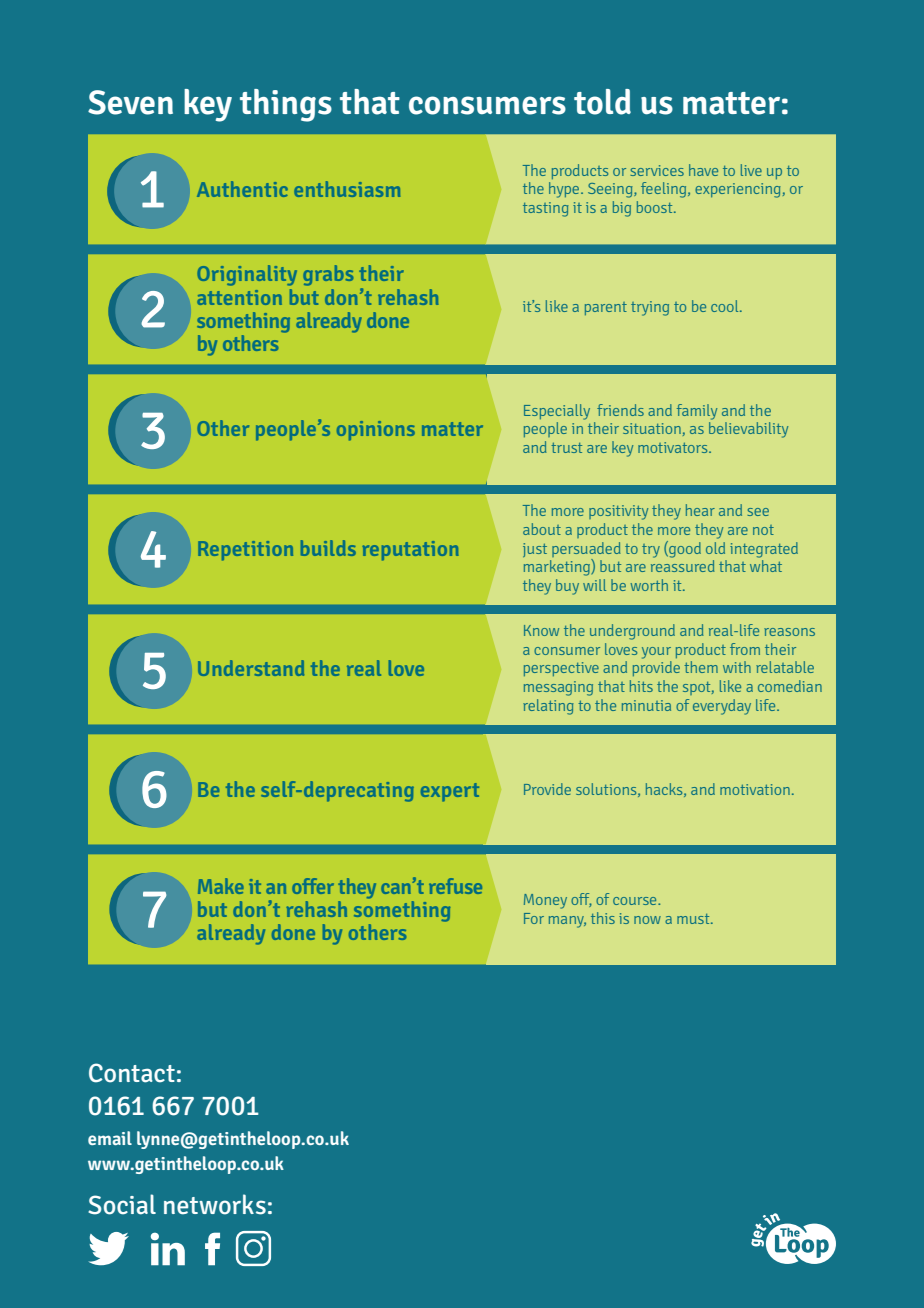  What do you see at coordinates (215, 1204) in the screenshot?
I see `networks` at bounding box center [215, 1204].
